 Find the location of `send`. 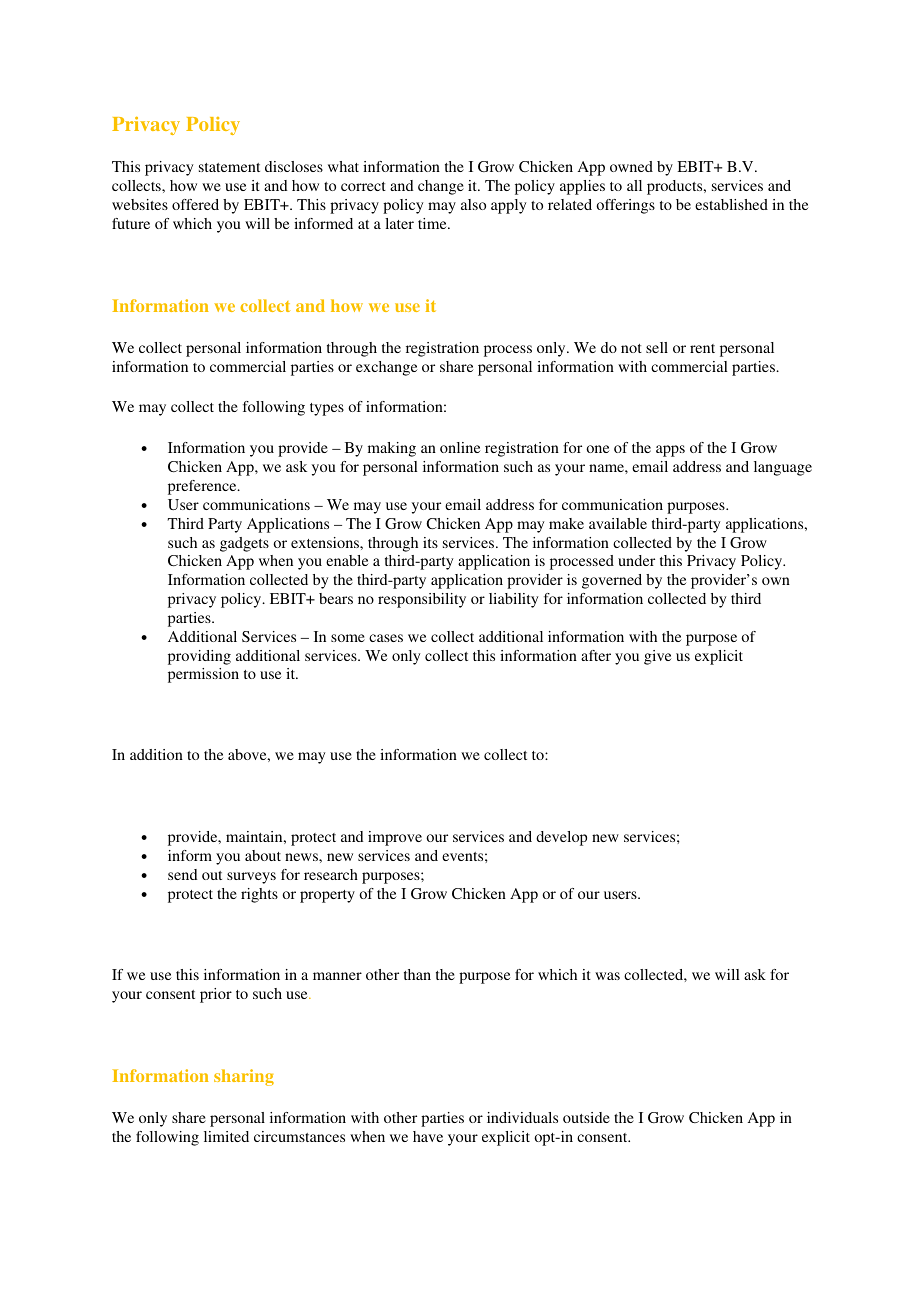

send is located at coordinates (182, 874).
